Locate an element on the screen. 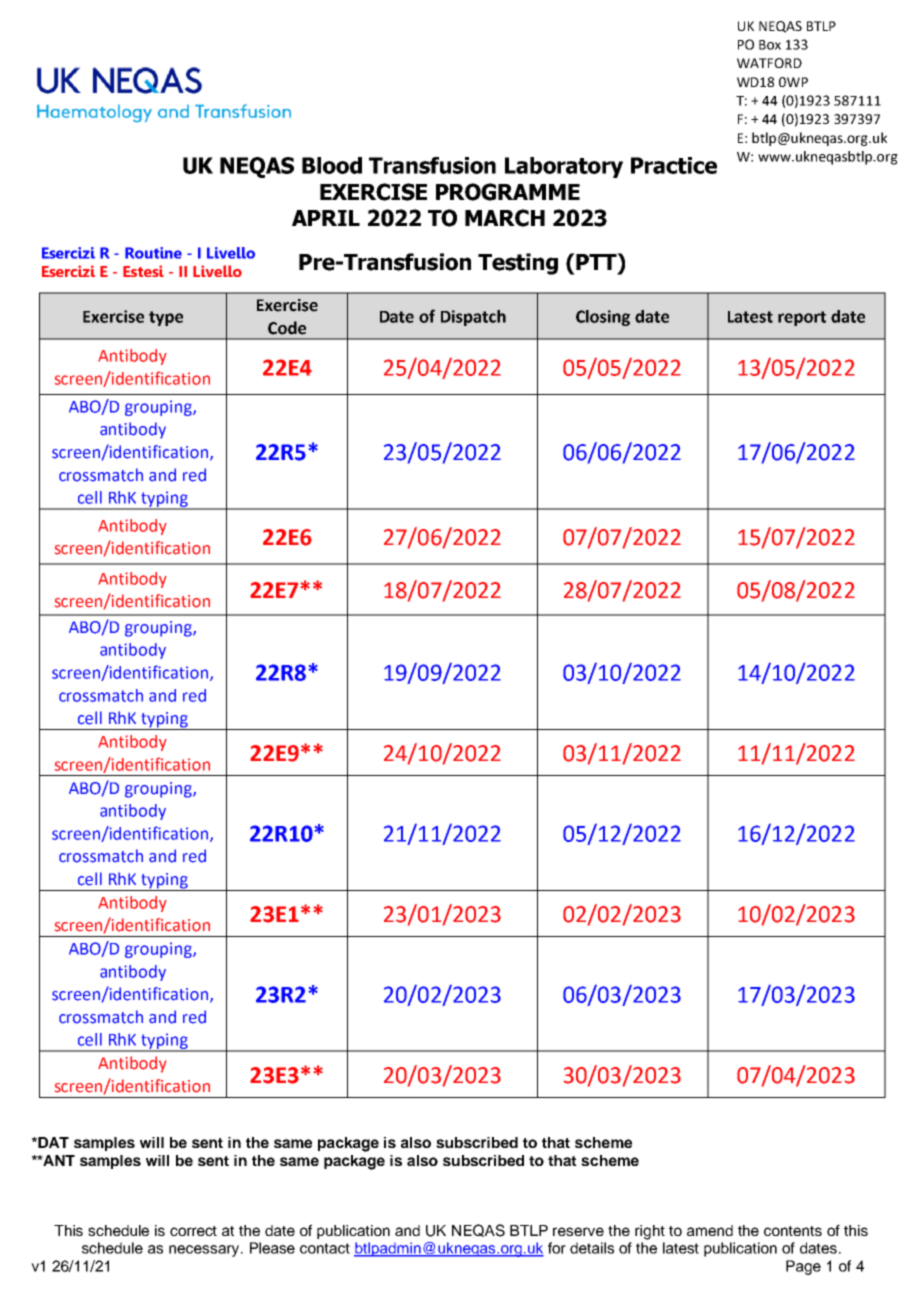  details is located at coordinates (592, 1248).
